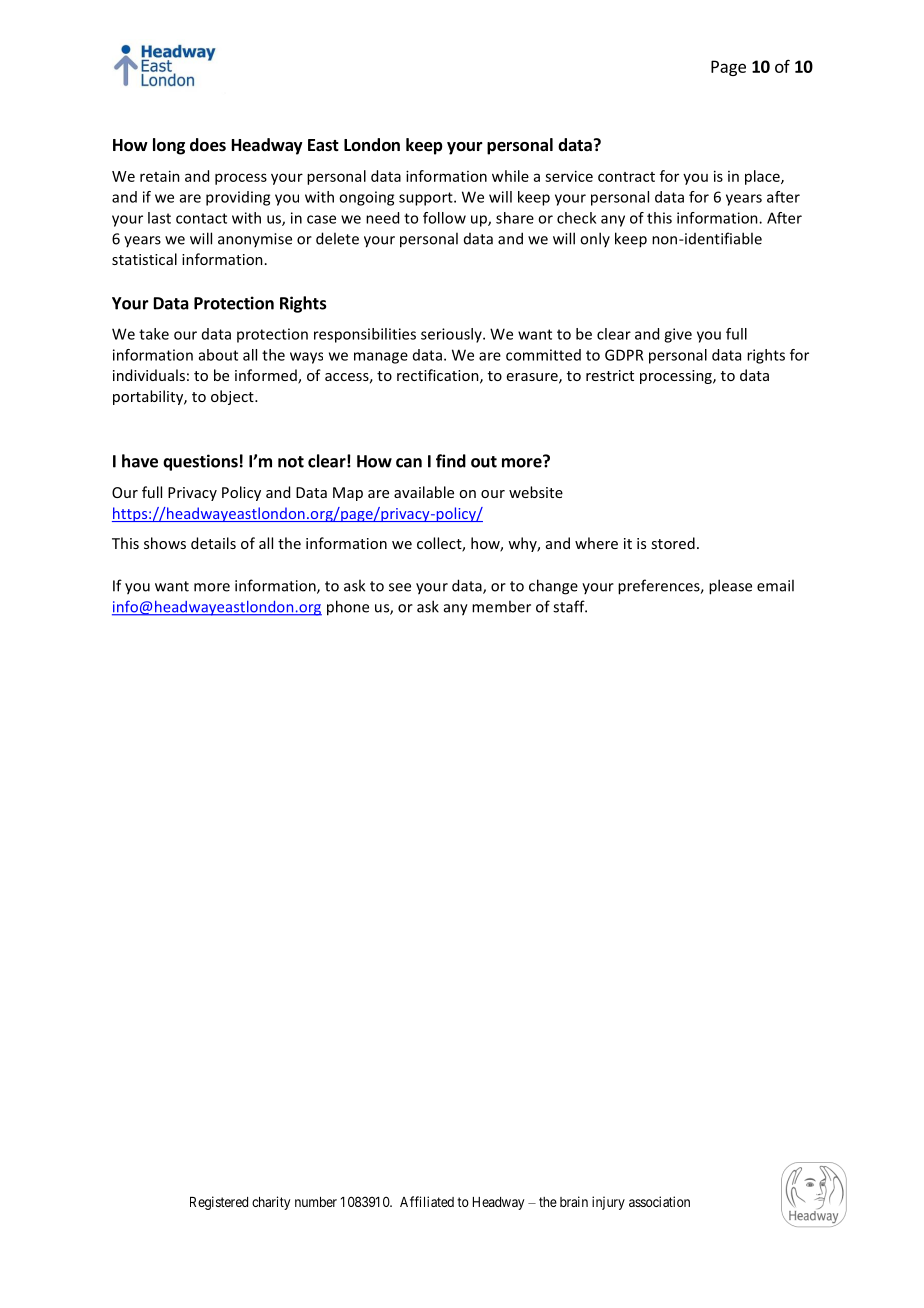 The height and width of the image is (1308, 924). What do you see at coordinates (238, 198) in the image?
I see `providing` at bounding box center [238, 198].
